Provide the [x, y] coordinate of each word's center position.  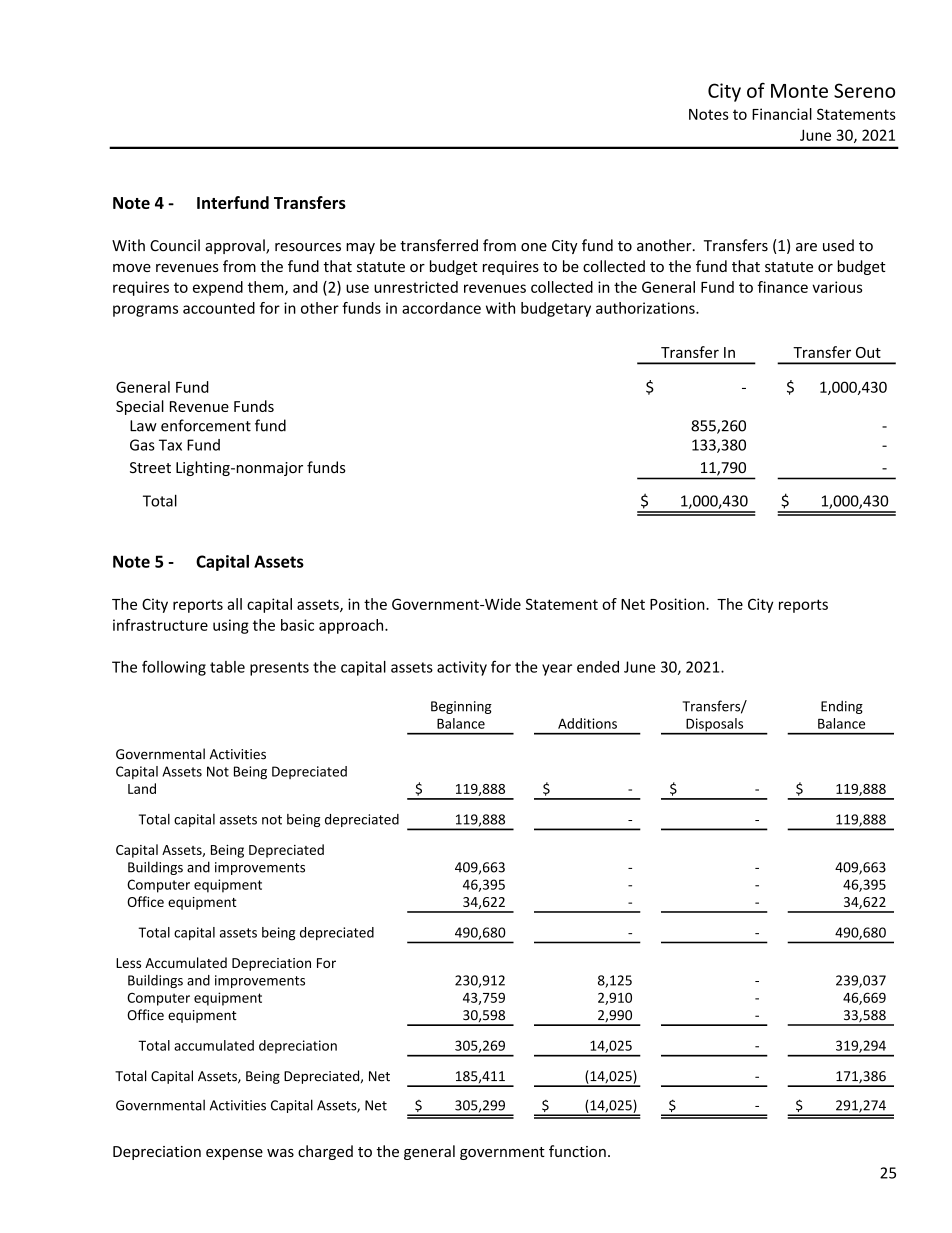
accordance [441, 308]
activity [462, 668]
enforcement [206, 425]
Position [678, 604]
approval [236, 246]
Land [142, 788]
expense [234, 1154]
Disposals [715, 726]
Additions [587, 723]
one [534, 247]
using [231, 626]
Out [868, 352]
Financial [782, 114]
